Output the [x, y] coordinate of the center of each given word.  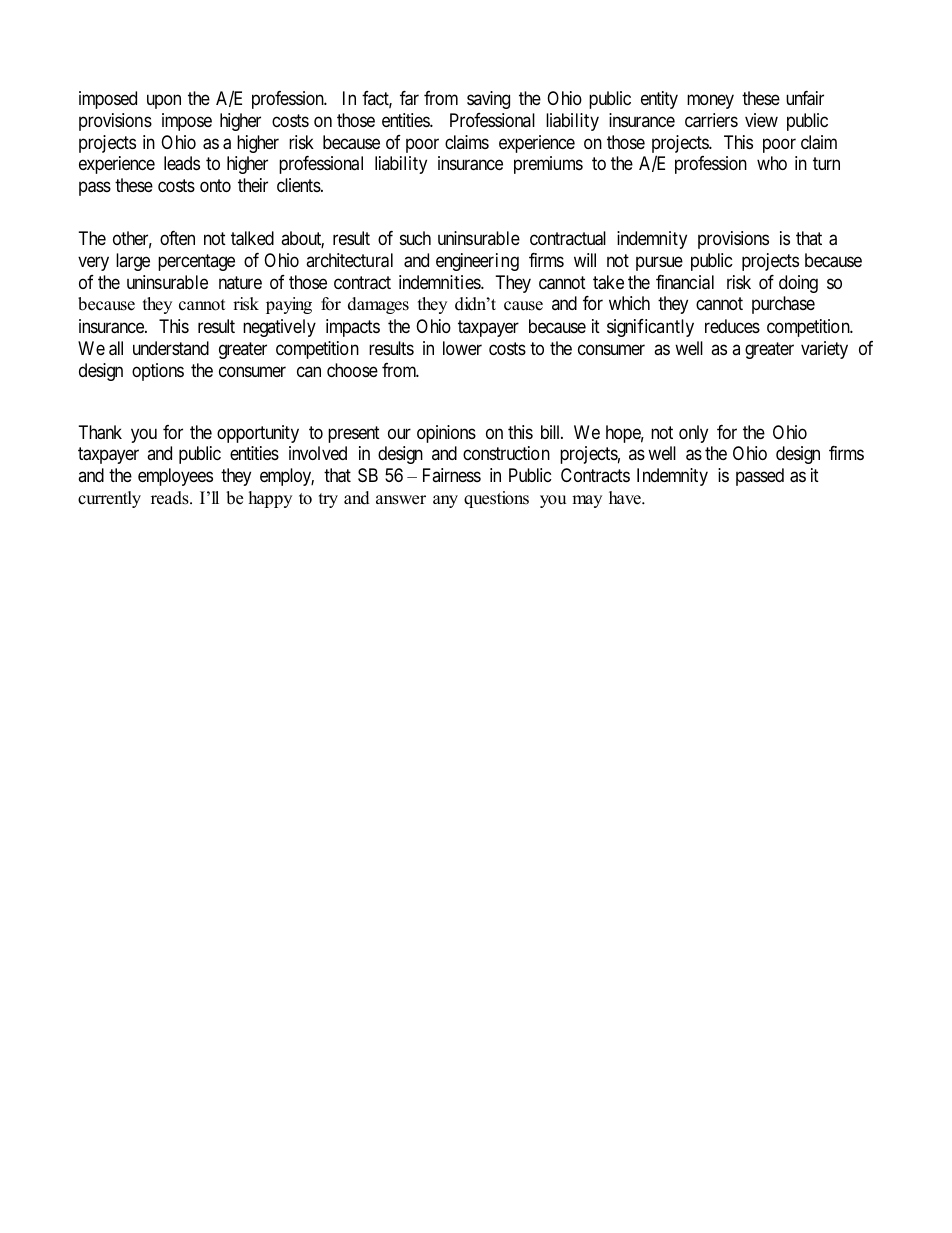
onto [215, 186]
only [693, 434]
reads [171, 498]
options [158, 372]
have [626, 498]
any [445, 501]
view [761, 120]
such [415, 238]
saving [488, 100]
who [772, 163]
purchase [783, 305]
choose [352, 370]
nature [240, 283]
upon [164, 101]
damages [378, 305]
